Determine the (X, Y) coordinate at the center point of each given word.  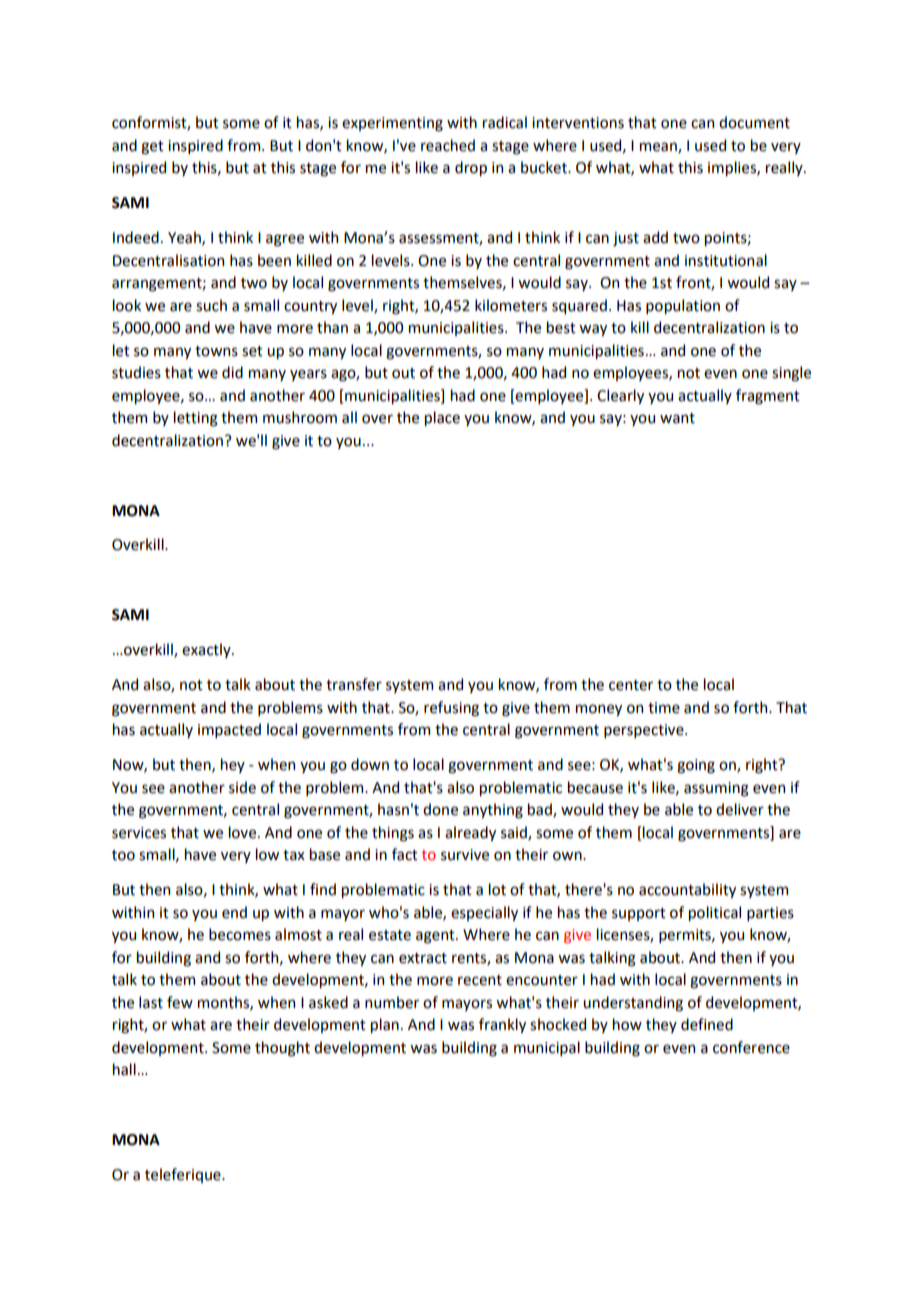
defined (707, 1024)
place (442, 418)
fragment (768, 397)
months (224, 1003)
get (152, 148)
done (440, 809)
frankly (502, 1025)
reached (448, 145)
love (242, 832)
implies (733, 168)
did (232, 372)
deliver (740, 809)
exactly (207, 650)
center (631, 685)
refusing (451, 709)
